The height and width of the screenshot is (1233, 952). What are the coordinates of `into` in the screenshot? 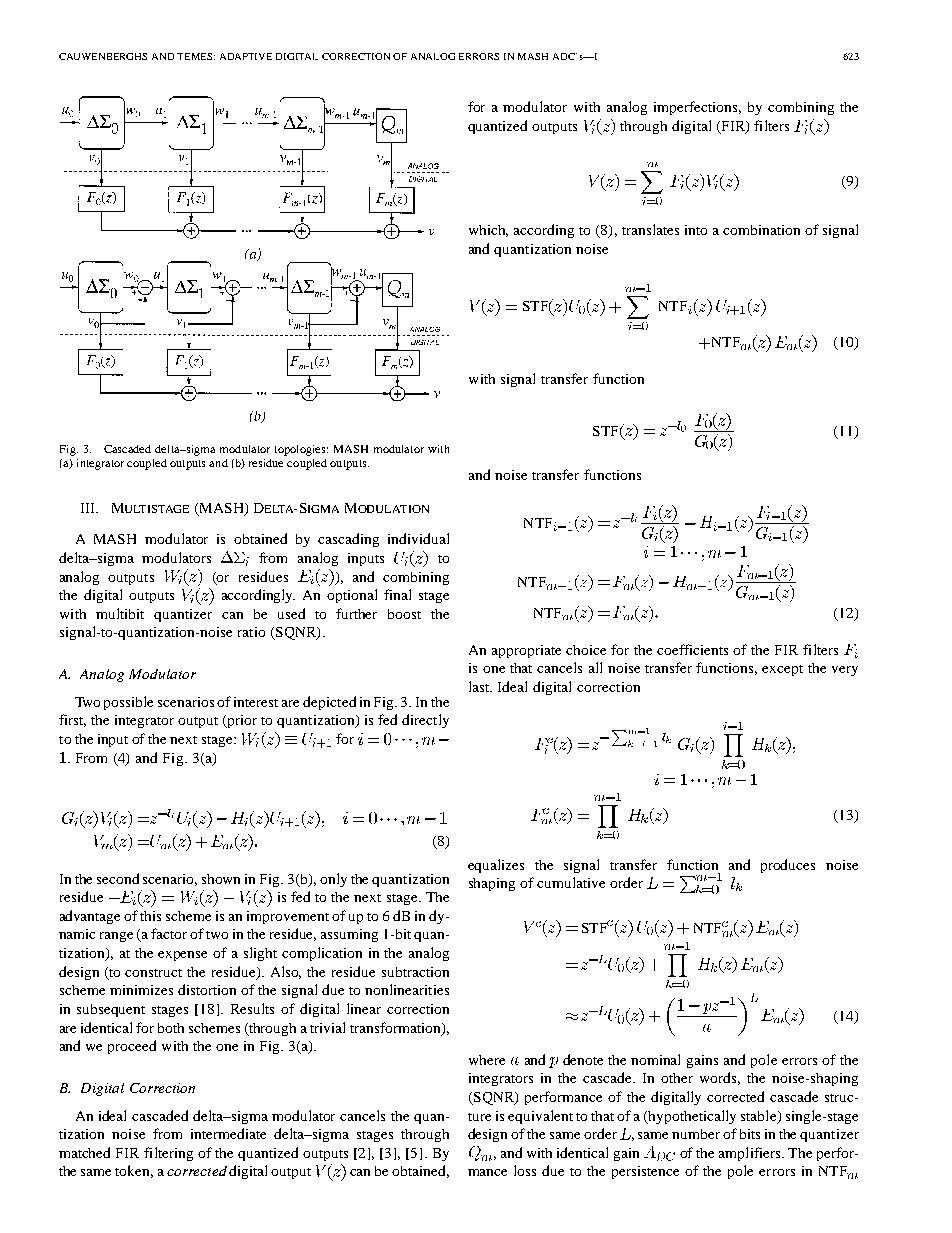 It's located at (696, 230).
